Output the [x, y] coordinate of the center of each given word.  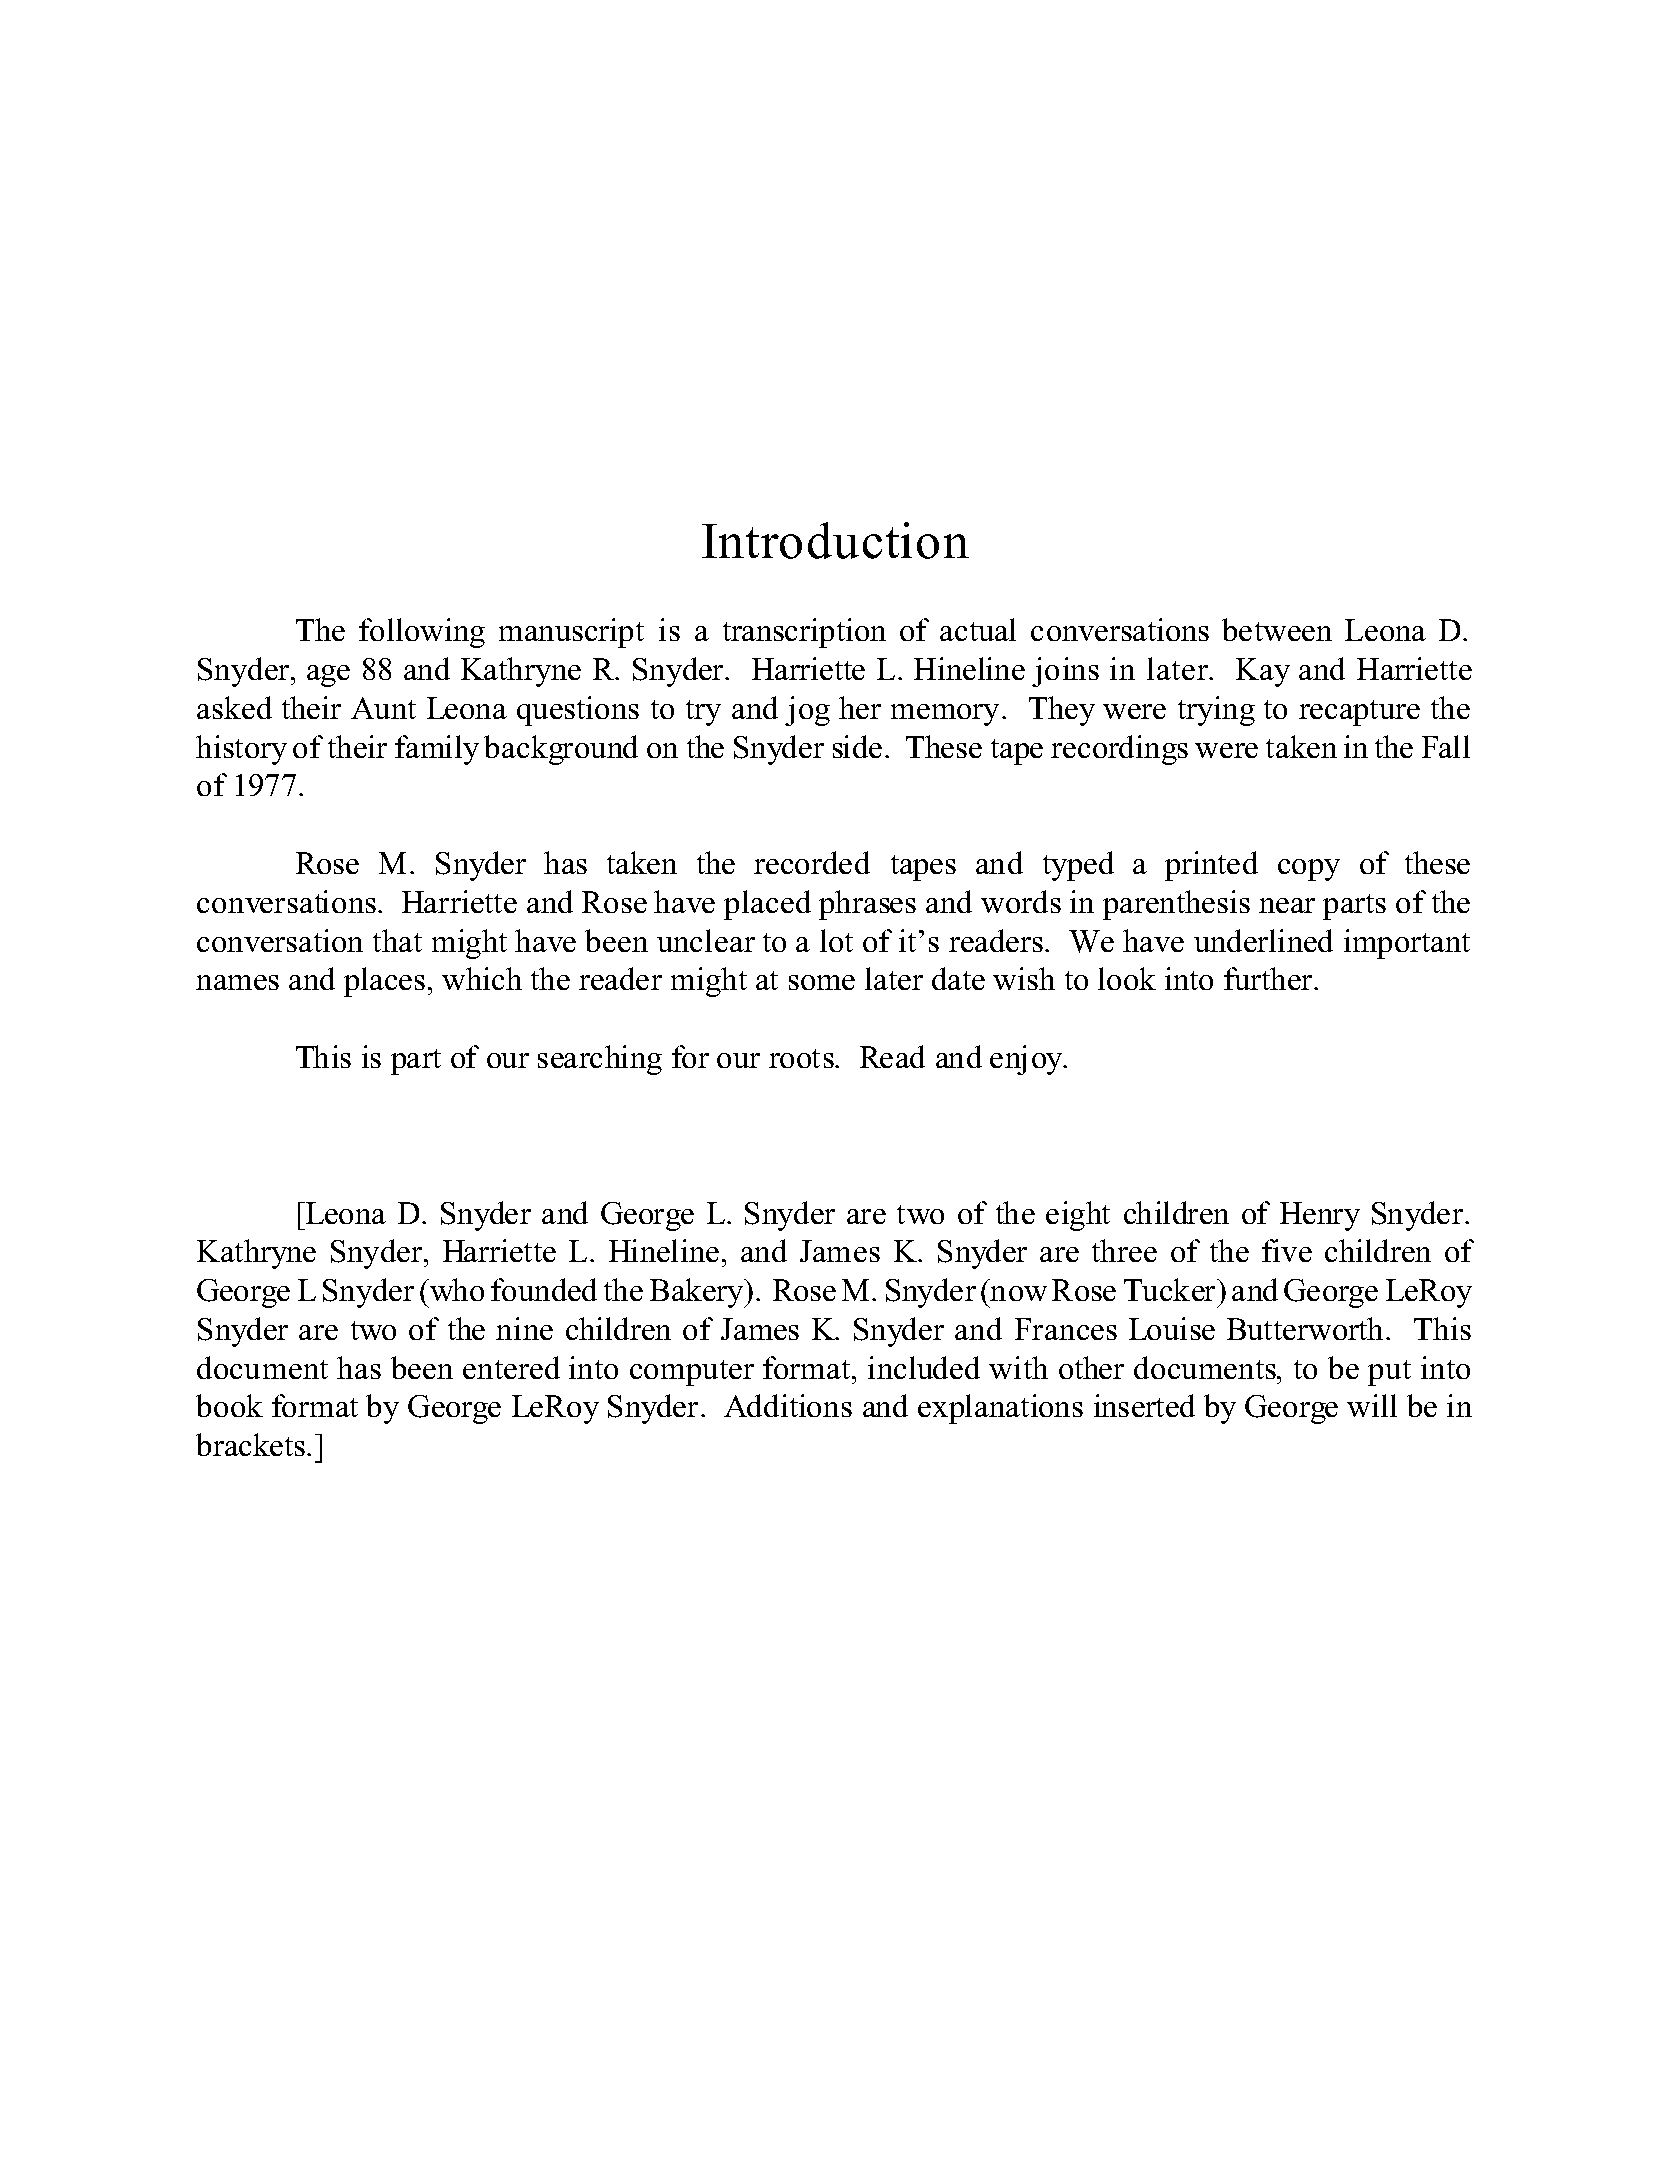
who [456, 1289]
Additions [788, 1405]
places [384, 982]
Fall [1446, 746]
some [822, 982]
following [422, 633]
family [437, 750]
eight [1078, 1216]
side [857, 746]
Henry [1320, 1216]
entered [511, 1367]
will [1372, 1405]
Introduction [835, 540]
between [1277, 629]
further [1269, 978]
